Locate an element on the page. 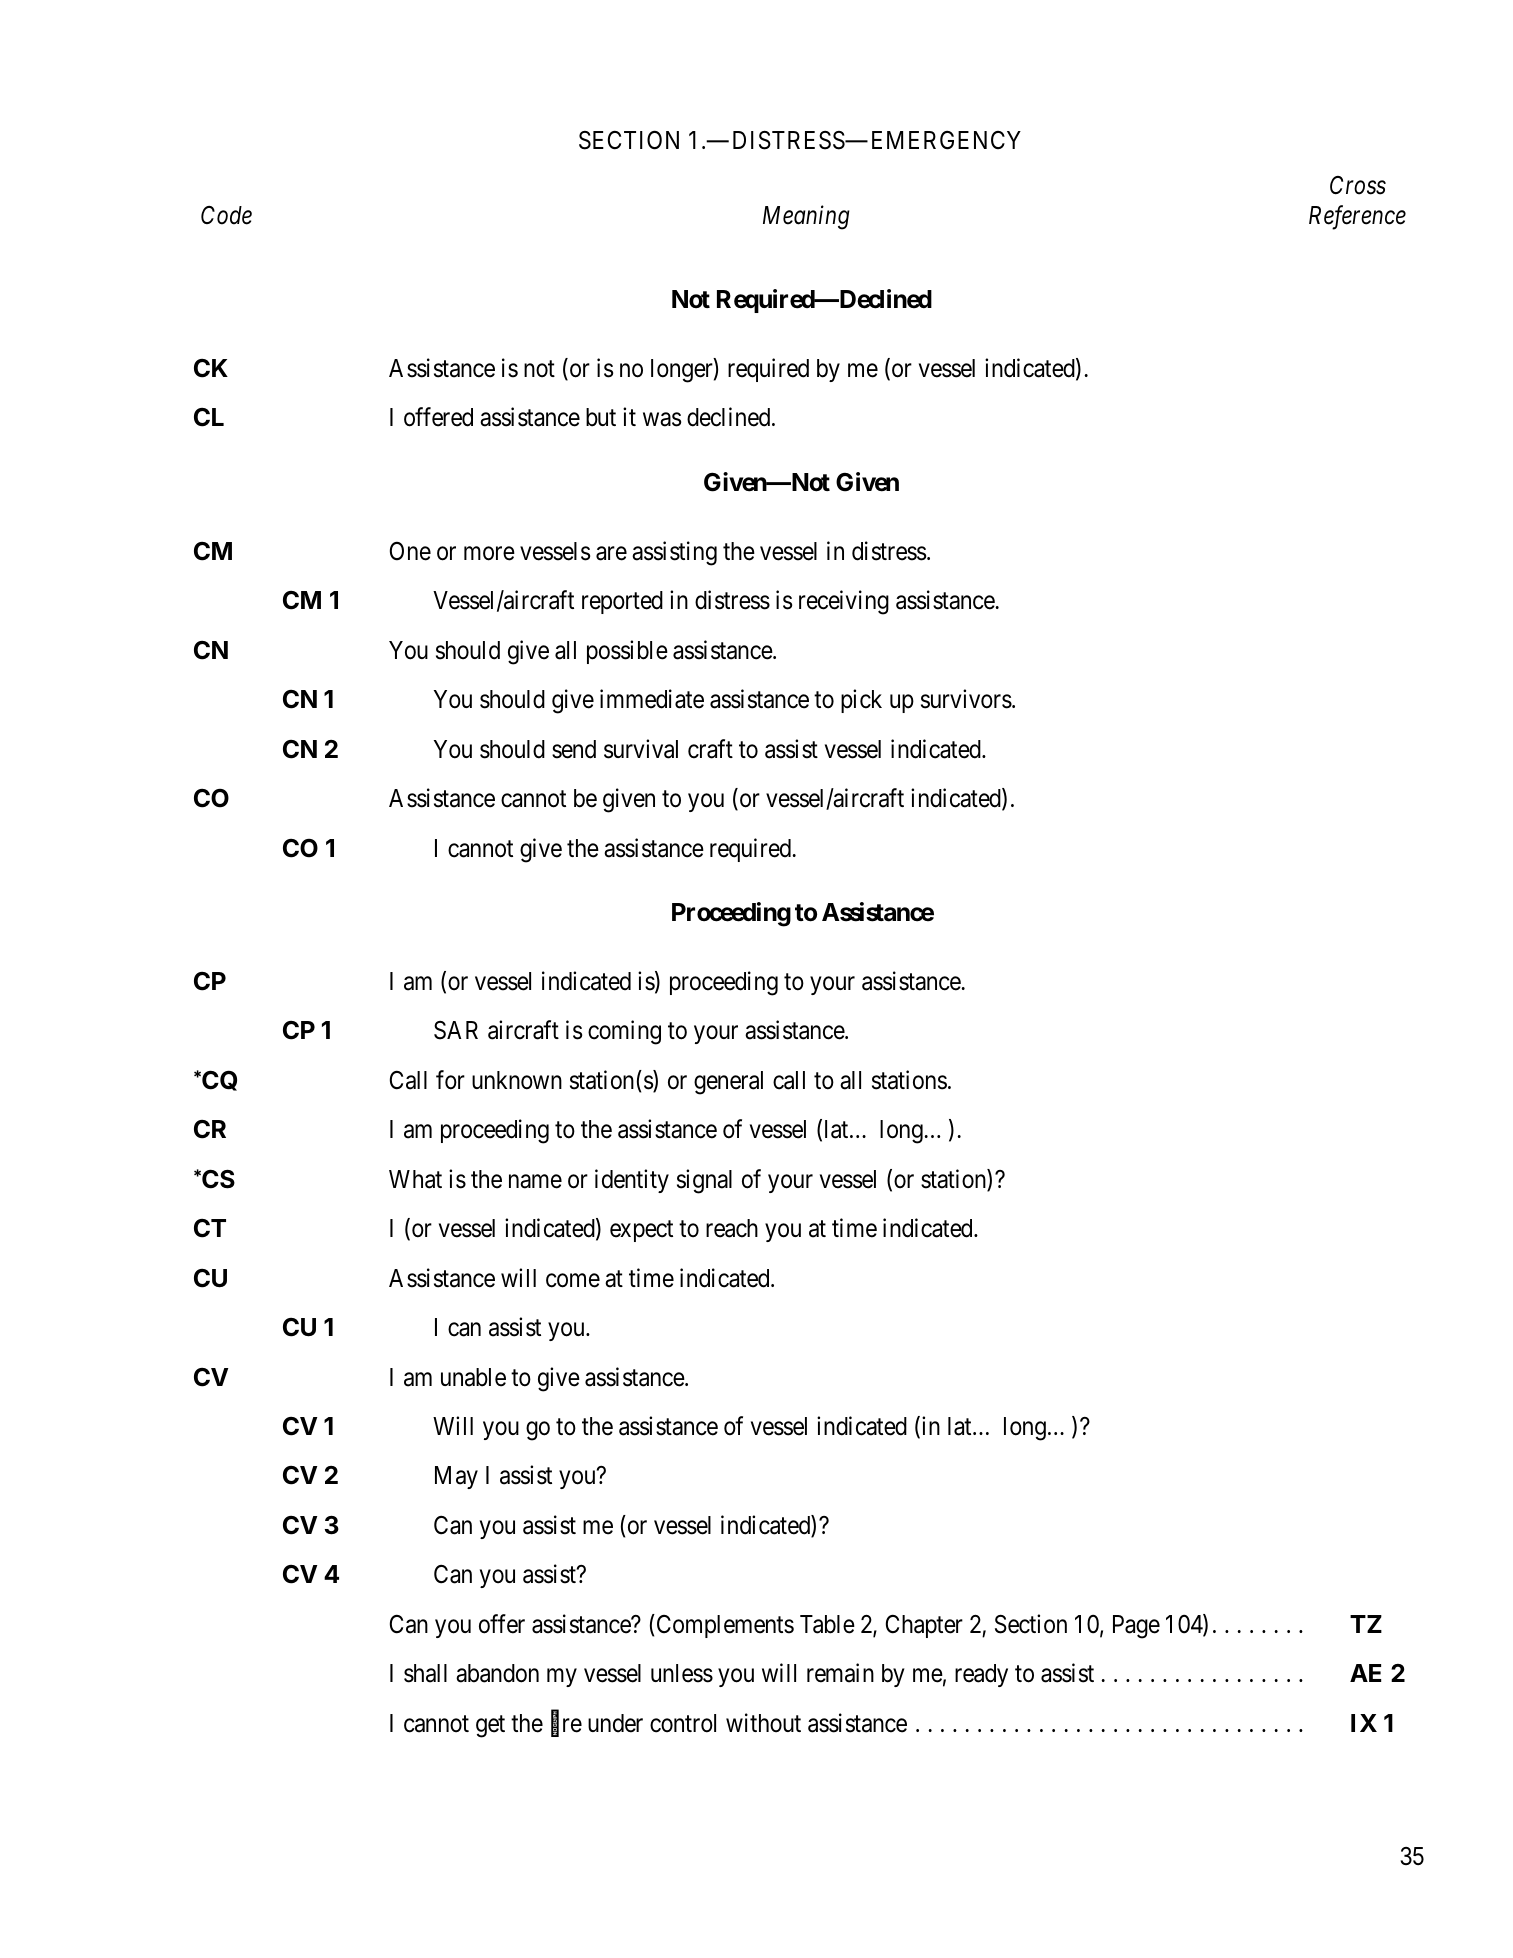 This document has width=1513, height=1958. Reference is located at coordinates (1357, 217).
